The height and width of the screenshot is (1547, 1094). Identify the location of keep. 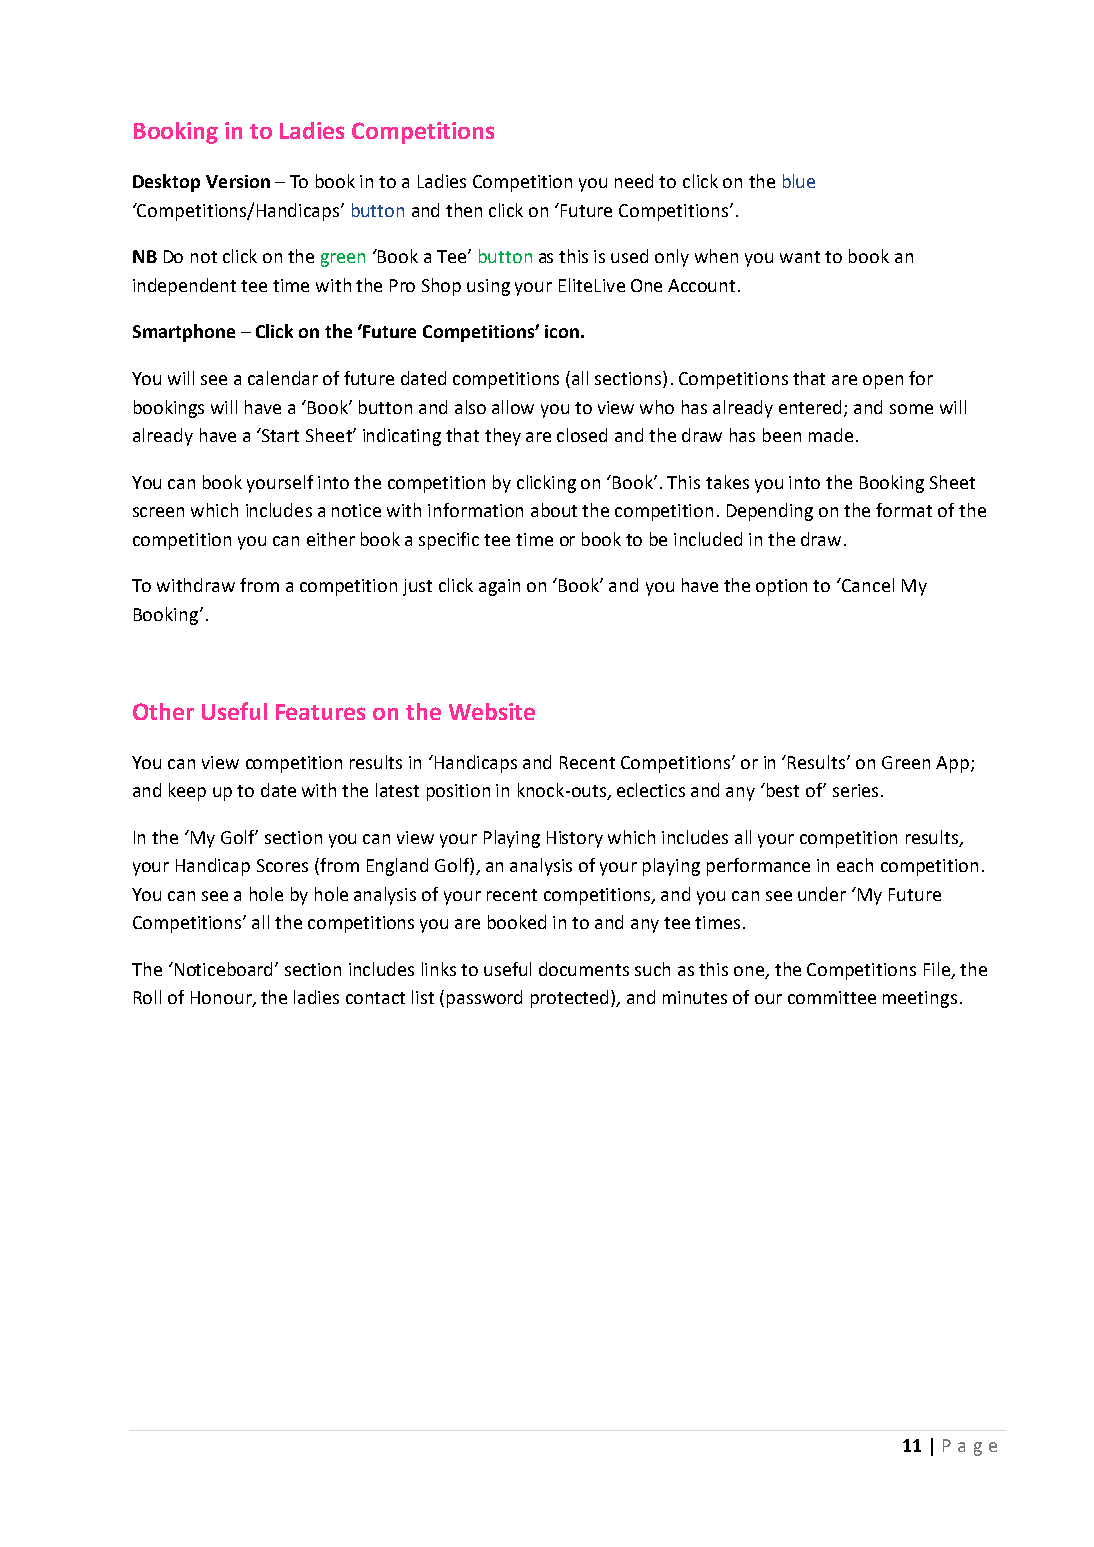
(187, 792).
